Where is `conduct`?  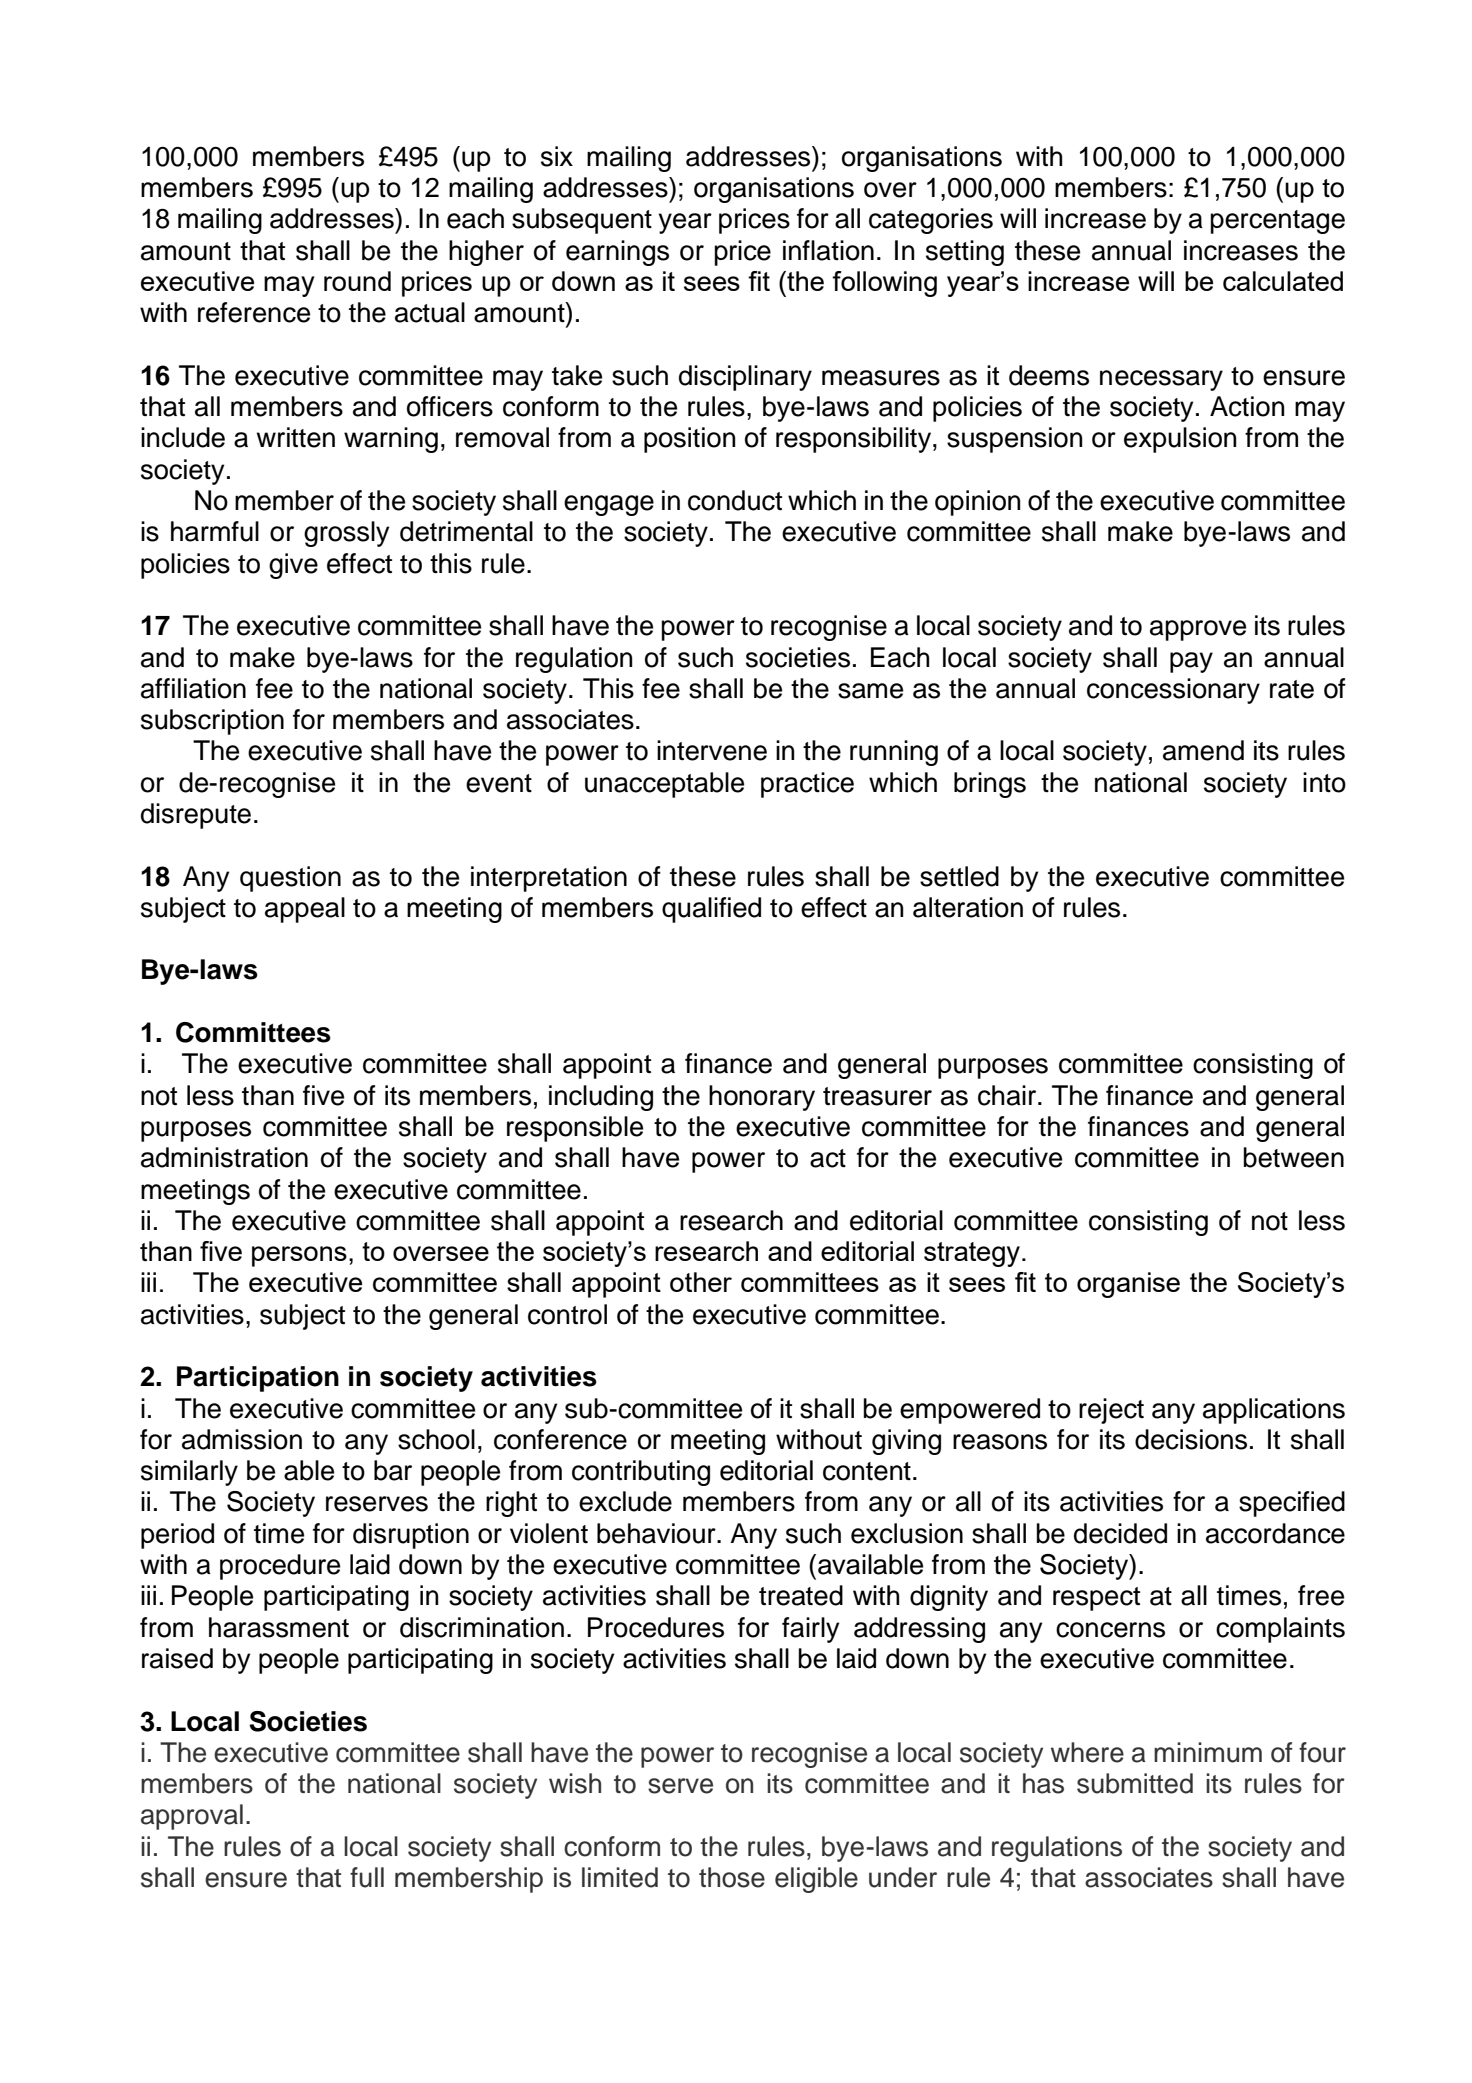
conduct is located at coordinates (735, 500).
